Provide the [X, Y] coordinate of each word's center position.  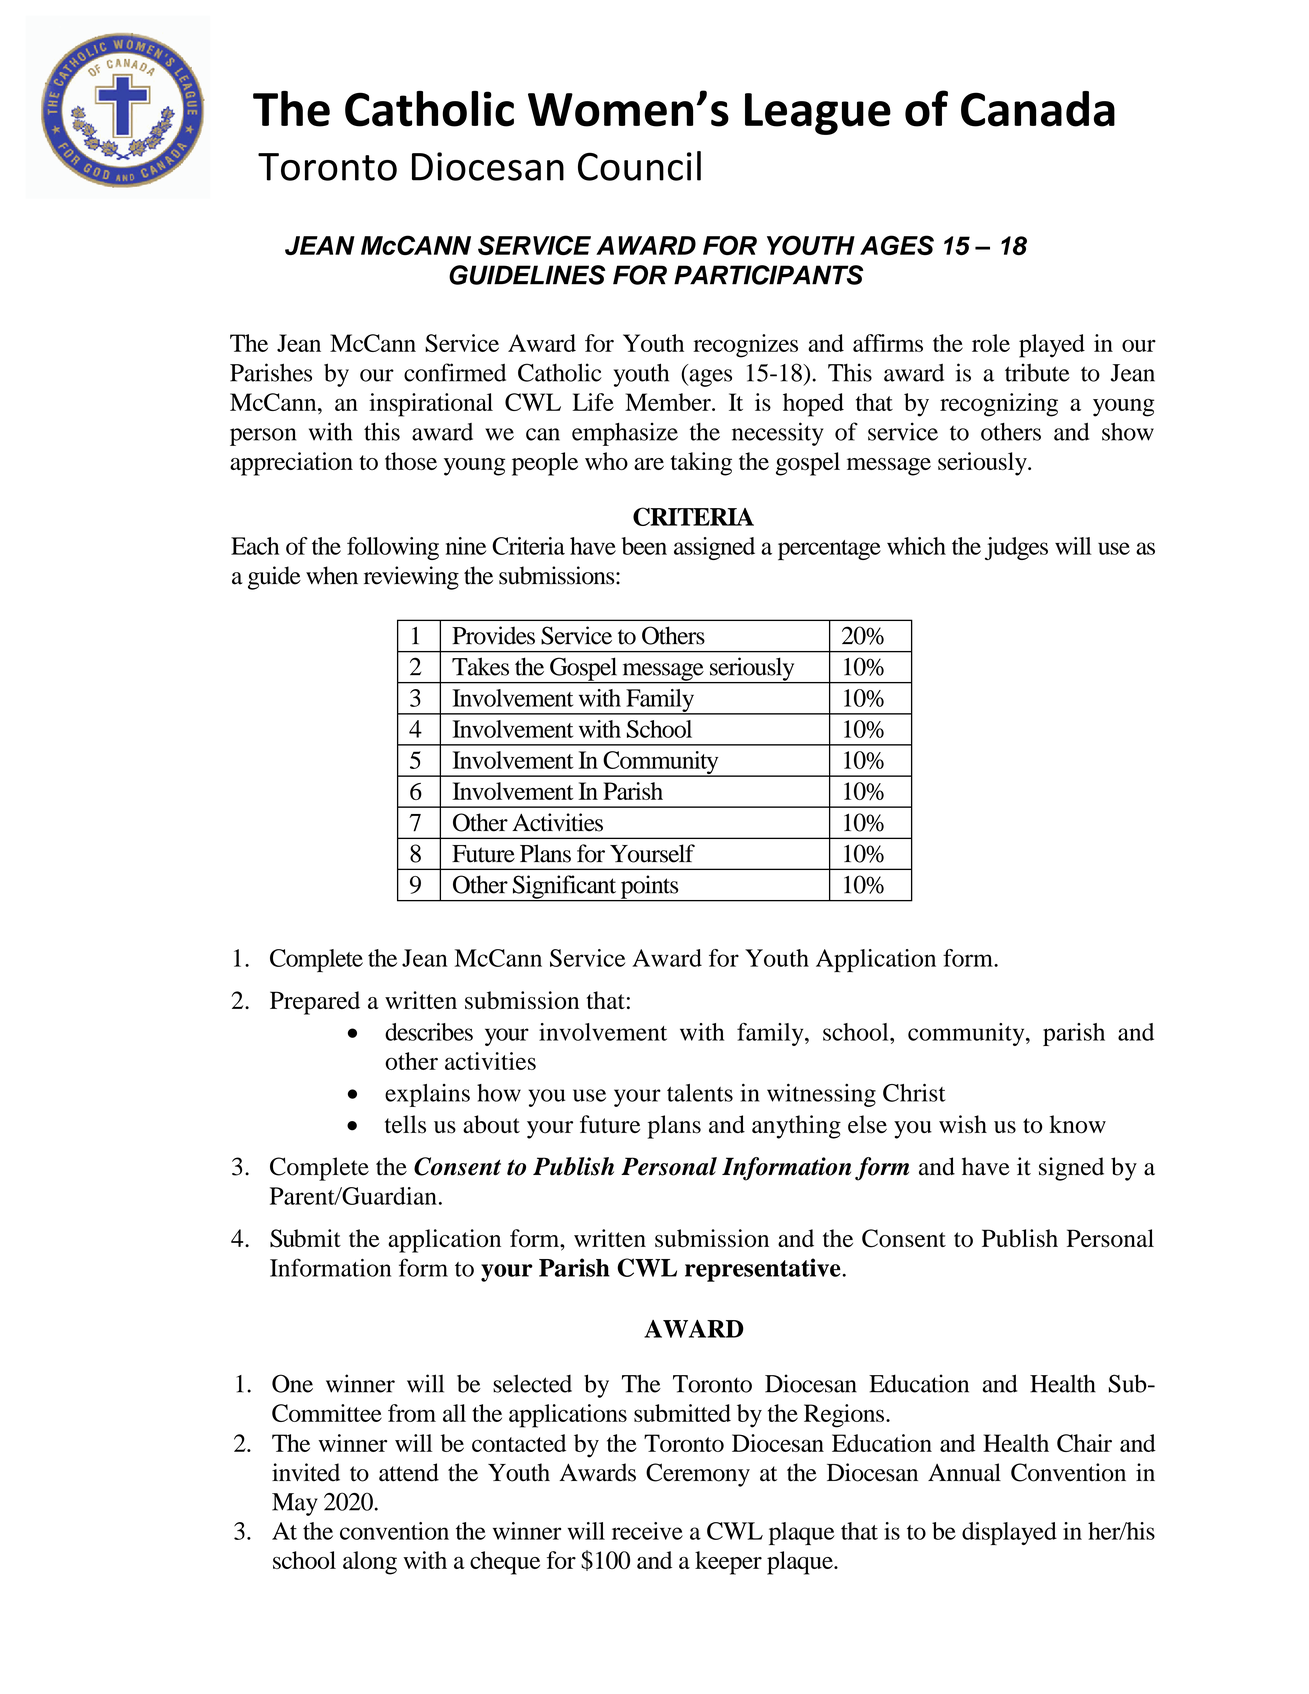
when [332, 575]
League [818, 114]
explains [427, 1095]
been [644, 546]
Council [639, 166]
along [370, 1563]
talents [700, 1093]
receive [647, 1531]
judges [1016, 548]
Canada [1038, 109]
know [1078, 1124]
